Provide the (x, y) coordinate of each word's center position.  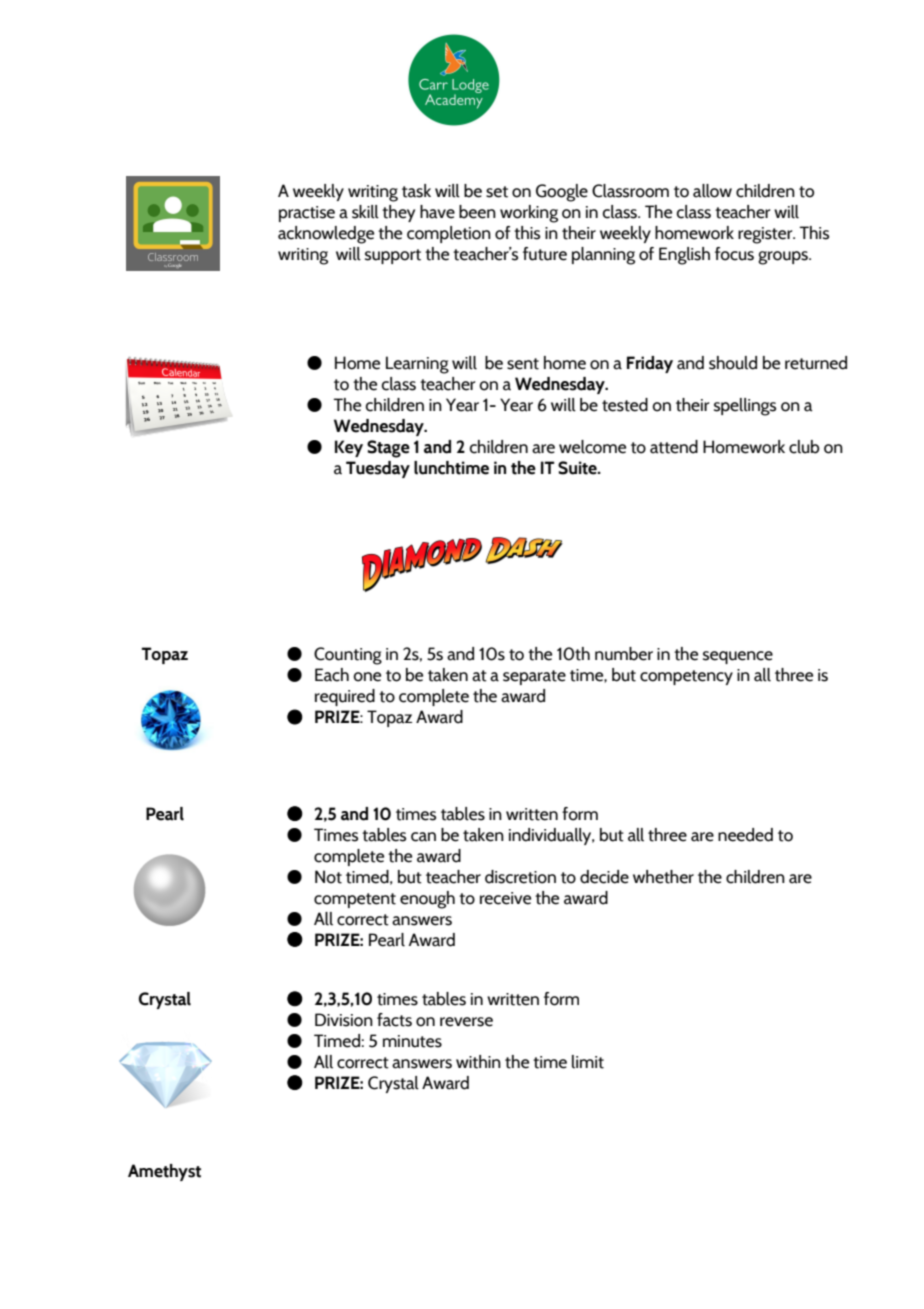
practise (307, 214)
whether (663, 877)
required (345, 697)
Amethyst (164, 1172)
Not (328, 877)
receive (505, 898)
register (766, 235)
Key (349, 448)
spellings (745, 407)
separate (534, 677)
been (477, 212)
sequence (738, 657)
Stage (388, 449)
